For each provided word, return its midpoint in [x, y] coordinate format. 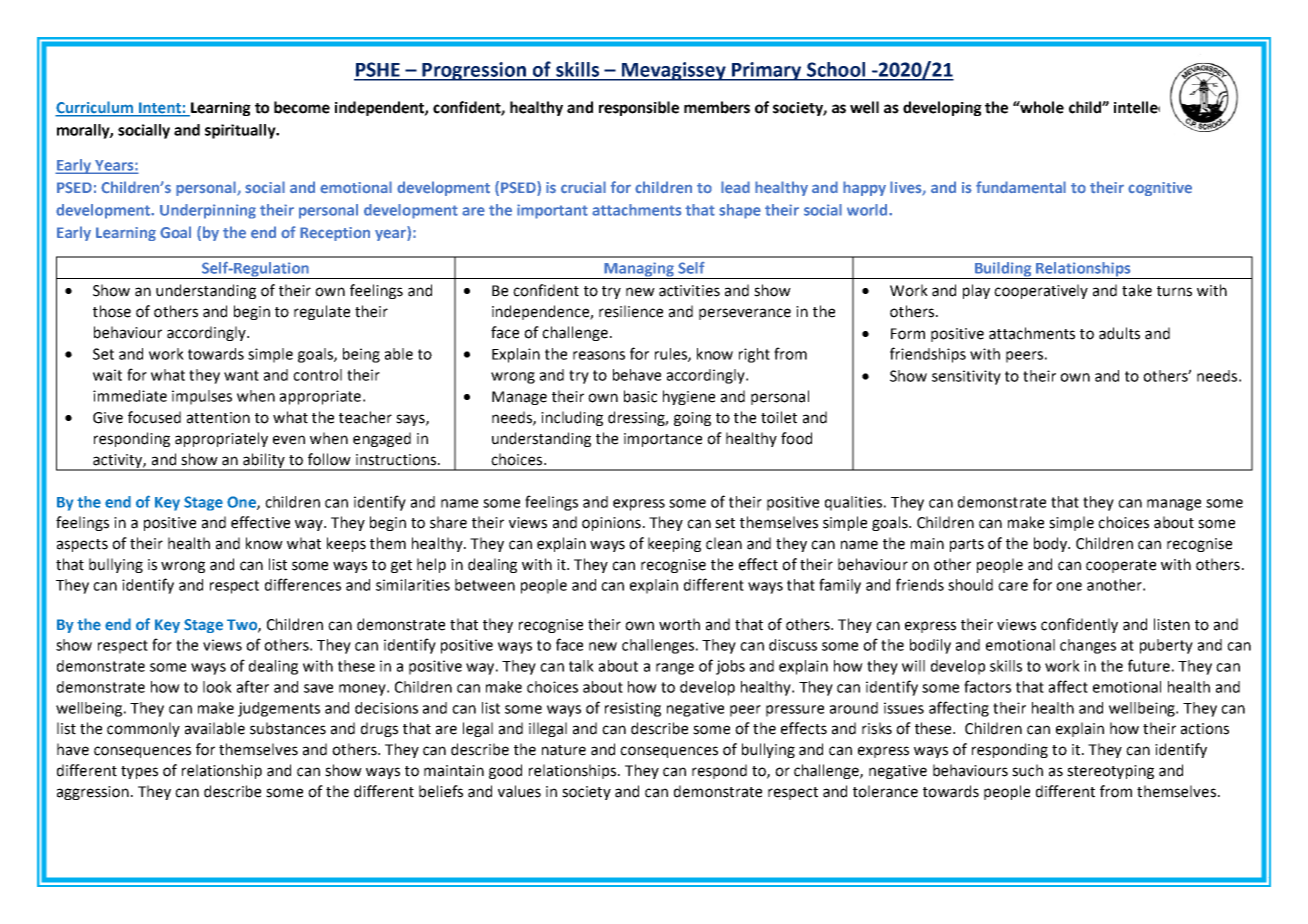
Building [1003, 270]
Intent [160, 109]
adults [1119, 333]
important [552, 211]
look [217, 687]
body [1052, 544]
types [139, 772]
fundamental [1021, 187]
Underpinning [208, 211]
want [241, 375]
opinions [611, 524]
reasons [599, 355]
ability [264, 461]
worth [679, 624]
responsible [639, 108]
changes [1088, 646]
